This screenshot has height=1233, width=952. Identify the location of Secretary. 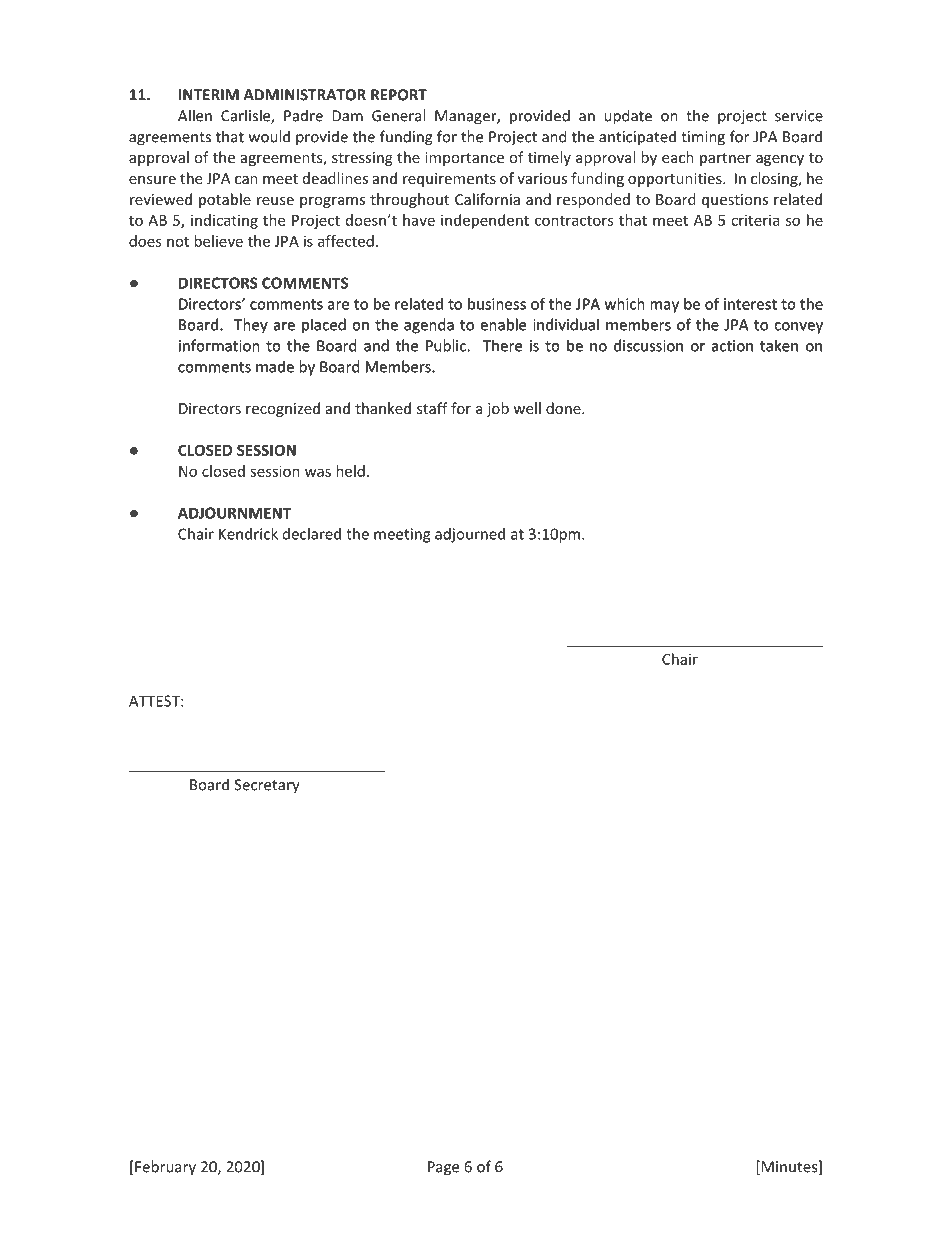
(267, 786).
